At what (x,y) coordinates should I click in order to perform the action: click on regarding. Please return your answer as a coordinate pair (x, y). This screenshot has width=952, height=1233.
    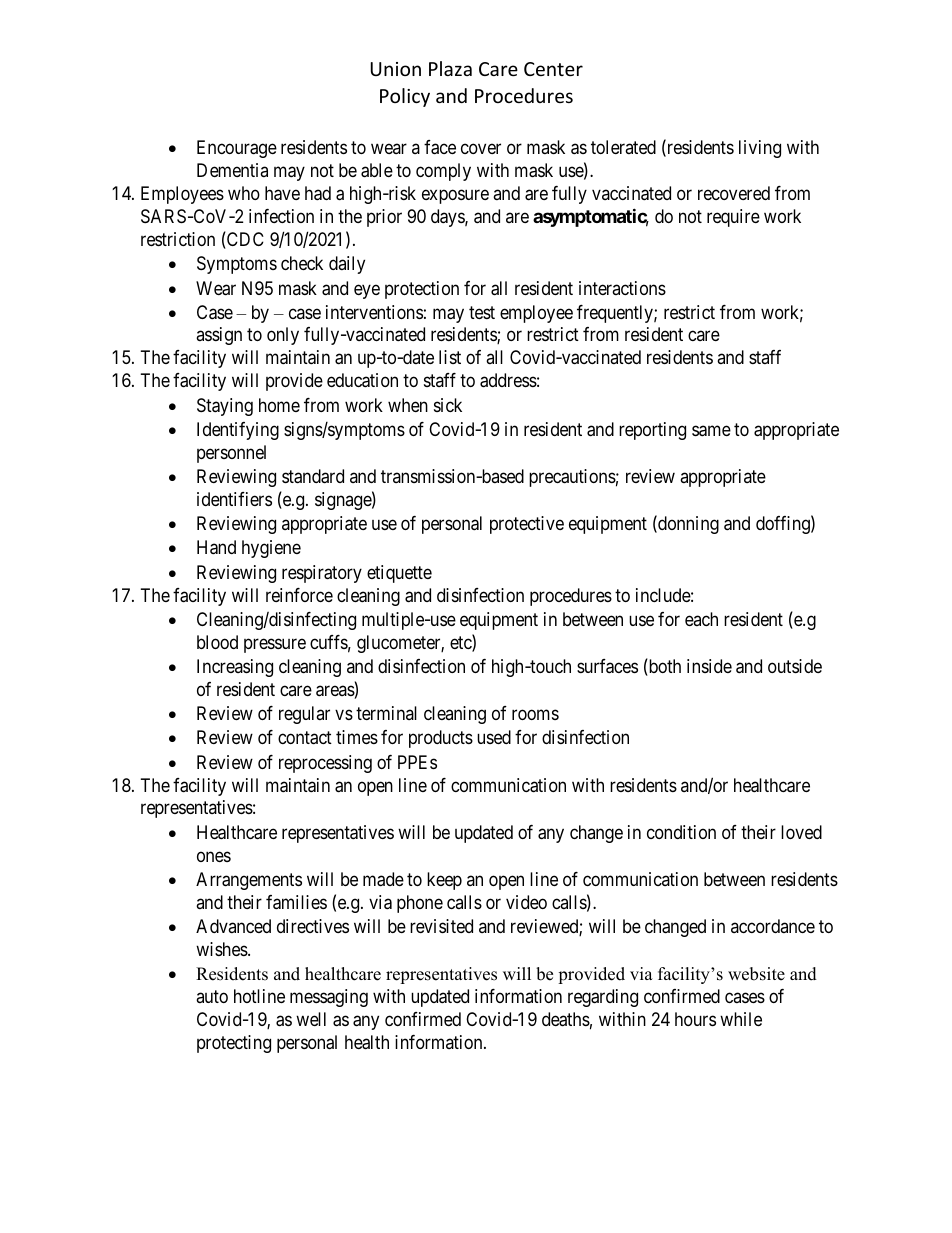
    Looking at the image, I should click on (603, 998).
